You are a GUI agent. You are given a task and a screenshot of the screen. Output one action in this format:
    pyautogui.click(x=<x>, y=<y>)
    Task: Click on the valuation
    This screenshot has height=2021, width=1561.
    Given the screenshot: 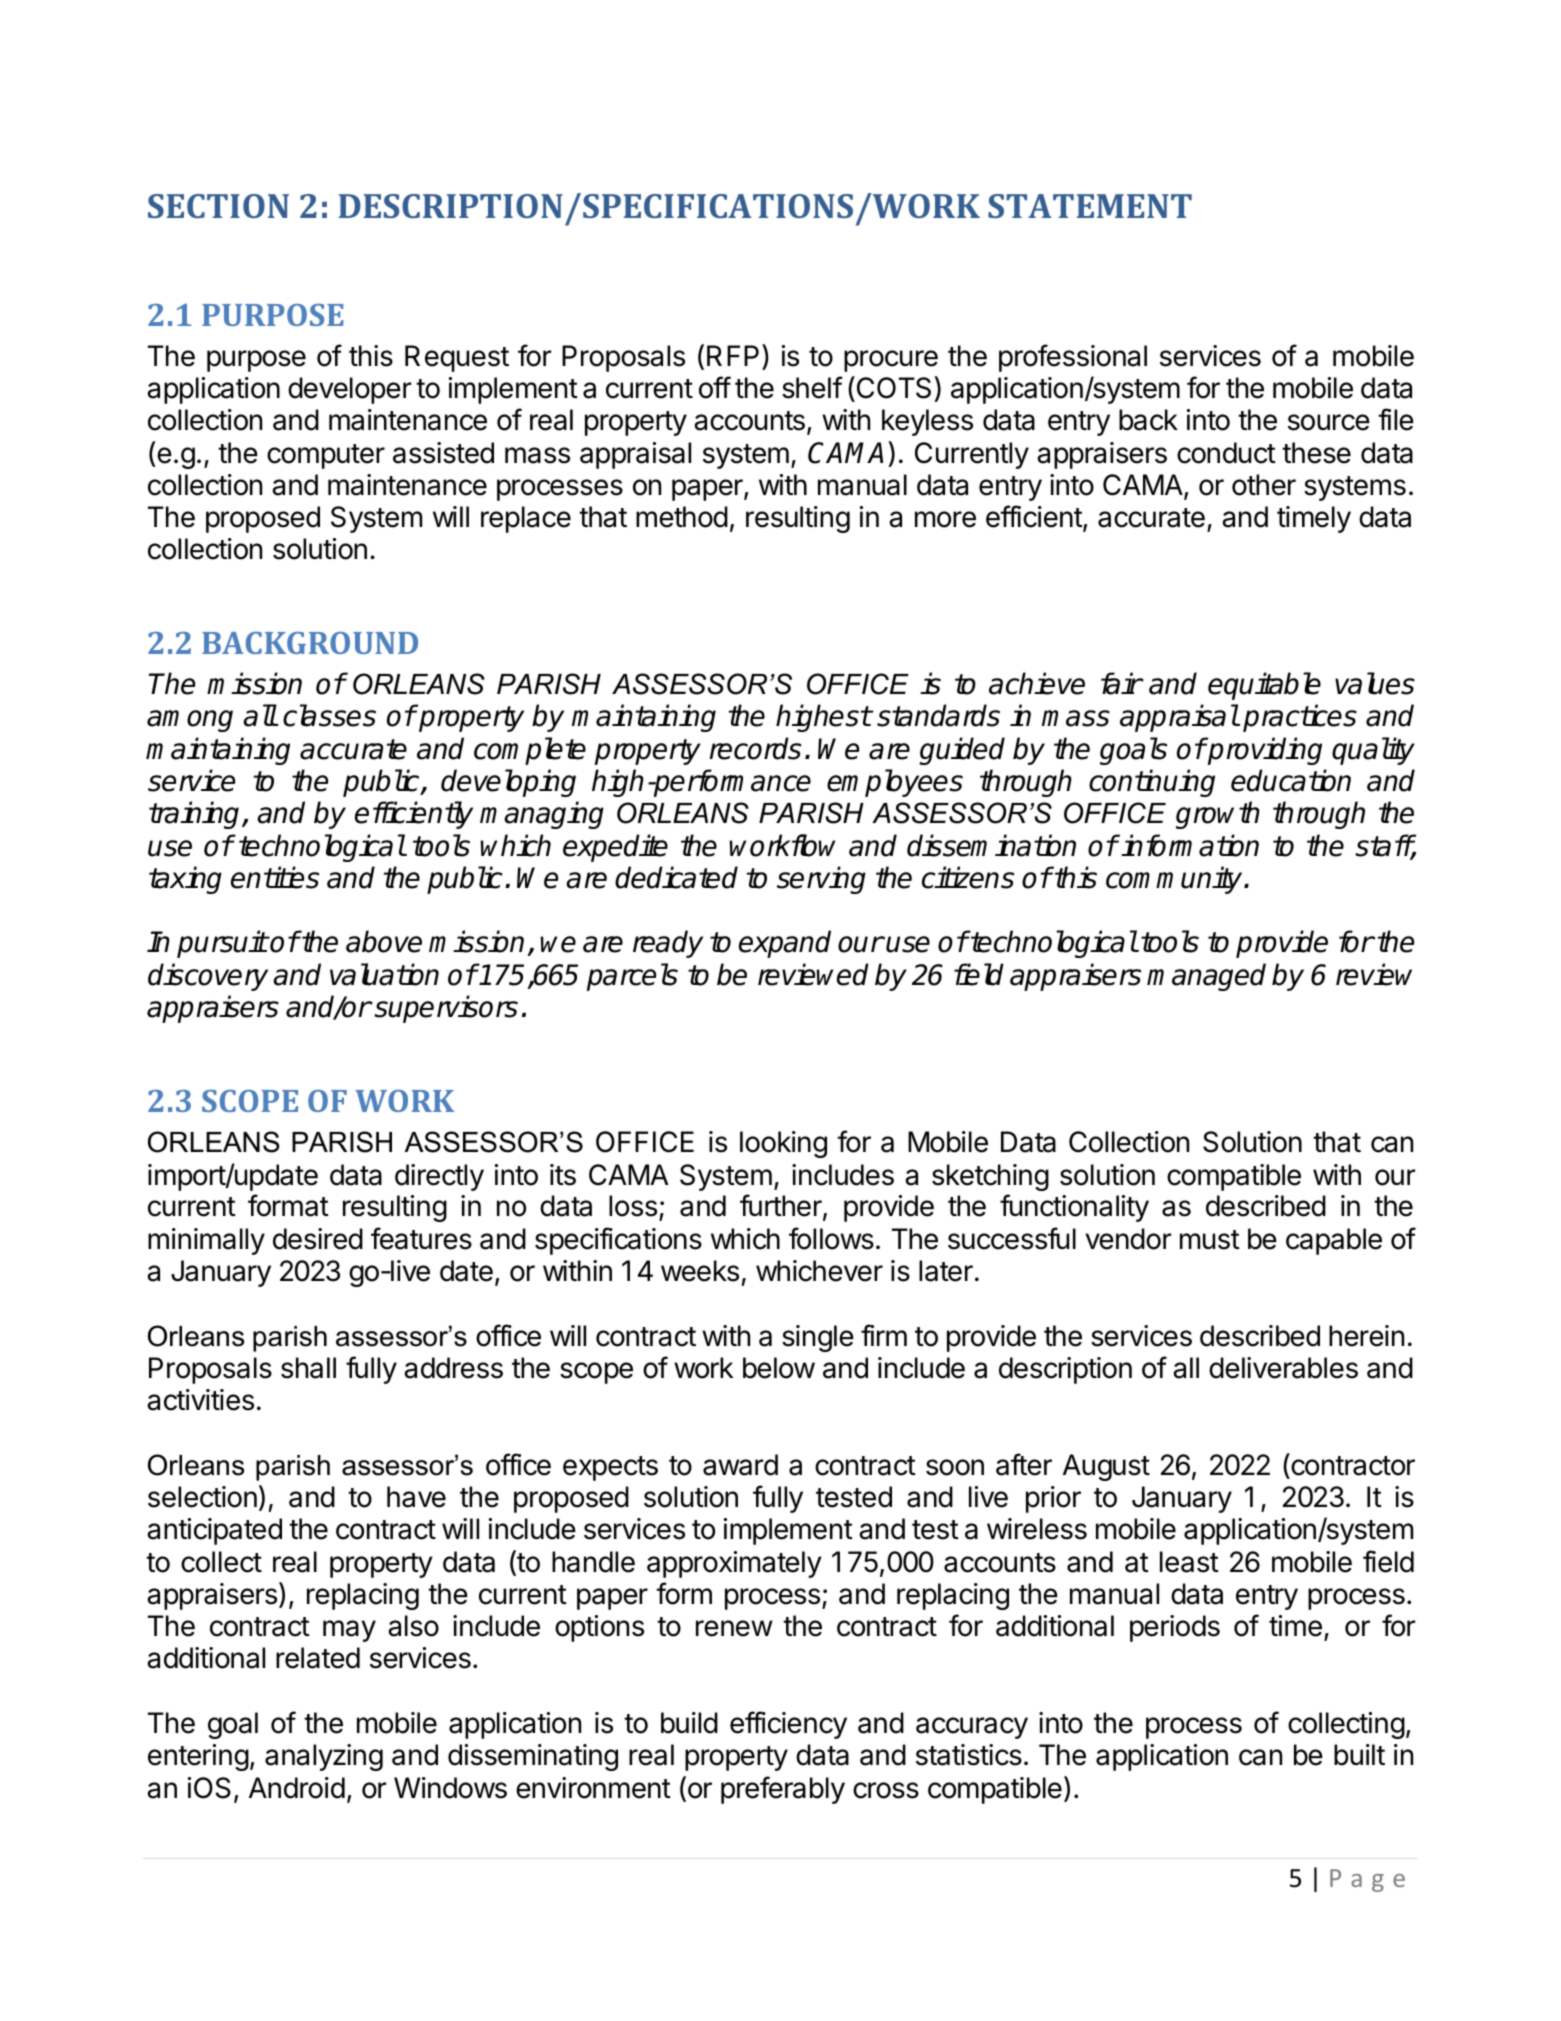 What is the action you would take?
    pyautogui.click(x=384, y=974)
